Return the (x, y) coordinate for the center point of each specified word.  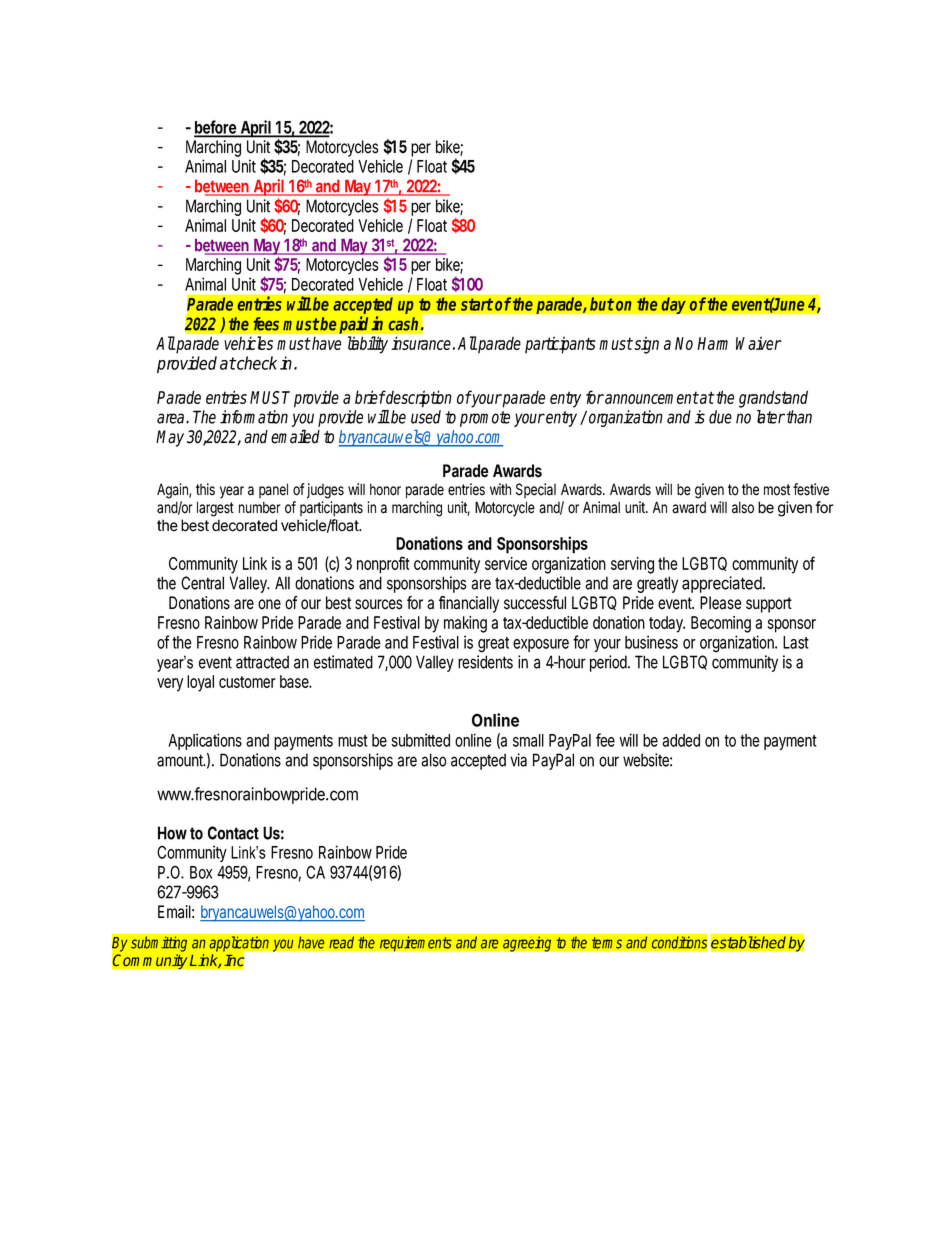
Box (201, 872)
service (506, 563)
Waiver (759, 343)
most (777, 490)
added (681, 740)
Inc (234, 960)
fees (266, 324)
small (528, 740)
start (477, 304)
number (260, 507)
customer (247, 682)
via (518, 760)
